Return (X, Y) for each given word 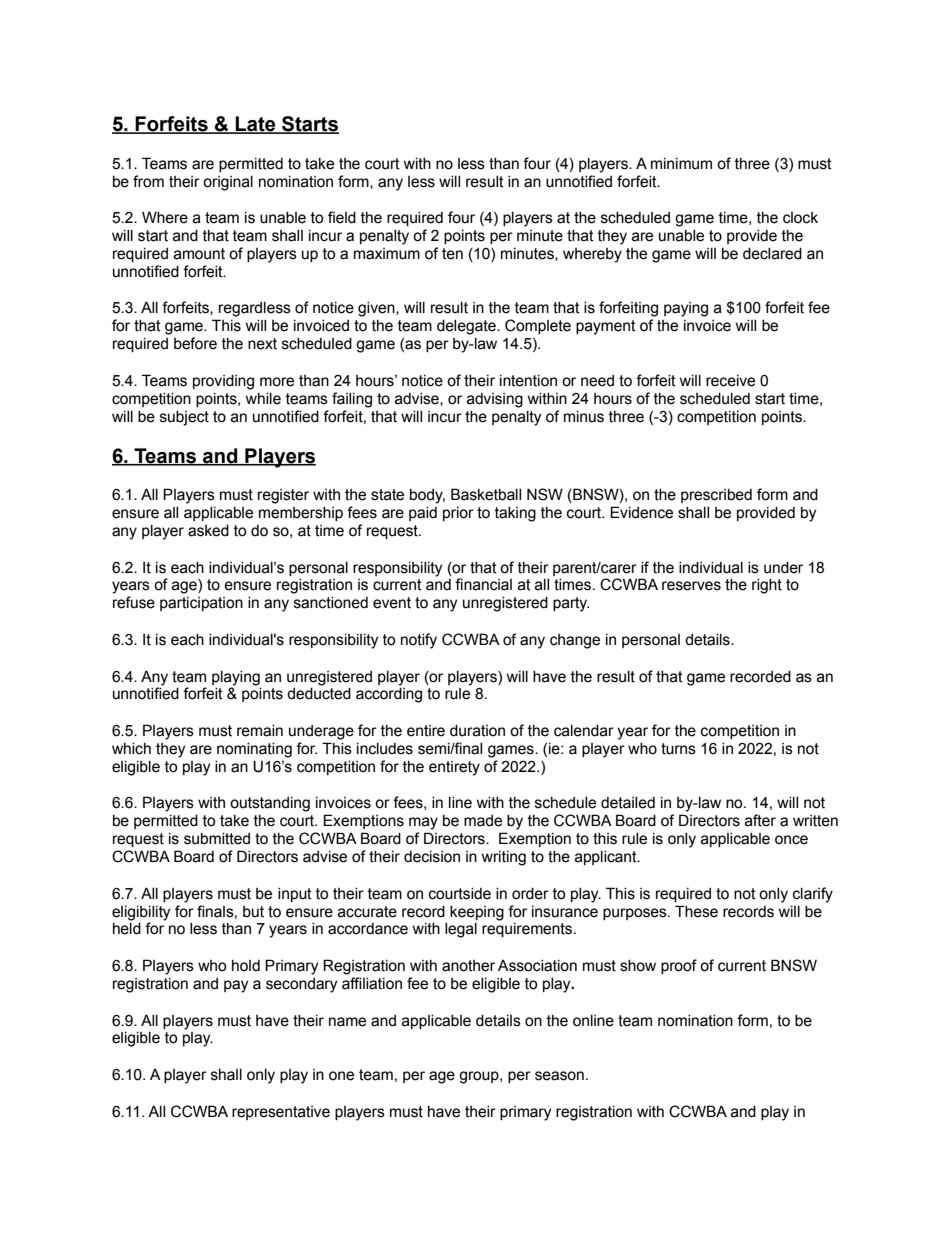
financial (483, 584)
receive (730, 381)
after (760, 820)
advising (495, 400)
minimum (681, 164)
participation (201, 604)
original (228, 183)
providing (223, 382)
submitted (217, 839)
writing (504, 858)
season (559, 1076)
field (342, 217)
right (767, 586)
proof (679, 966)
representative (281, 1113)
